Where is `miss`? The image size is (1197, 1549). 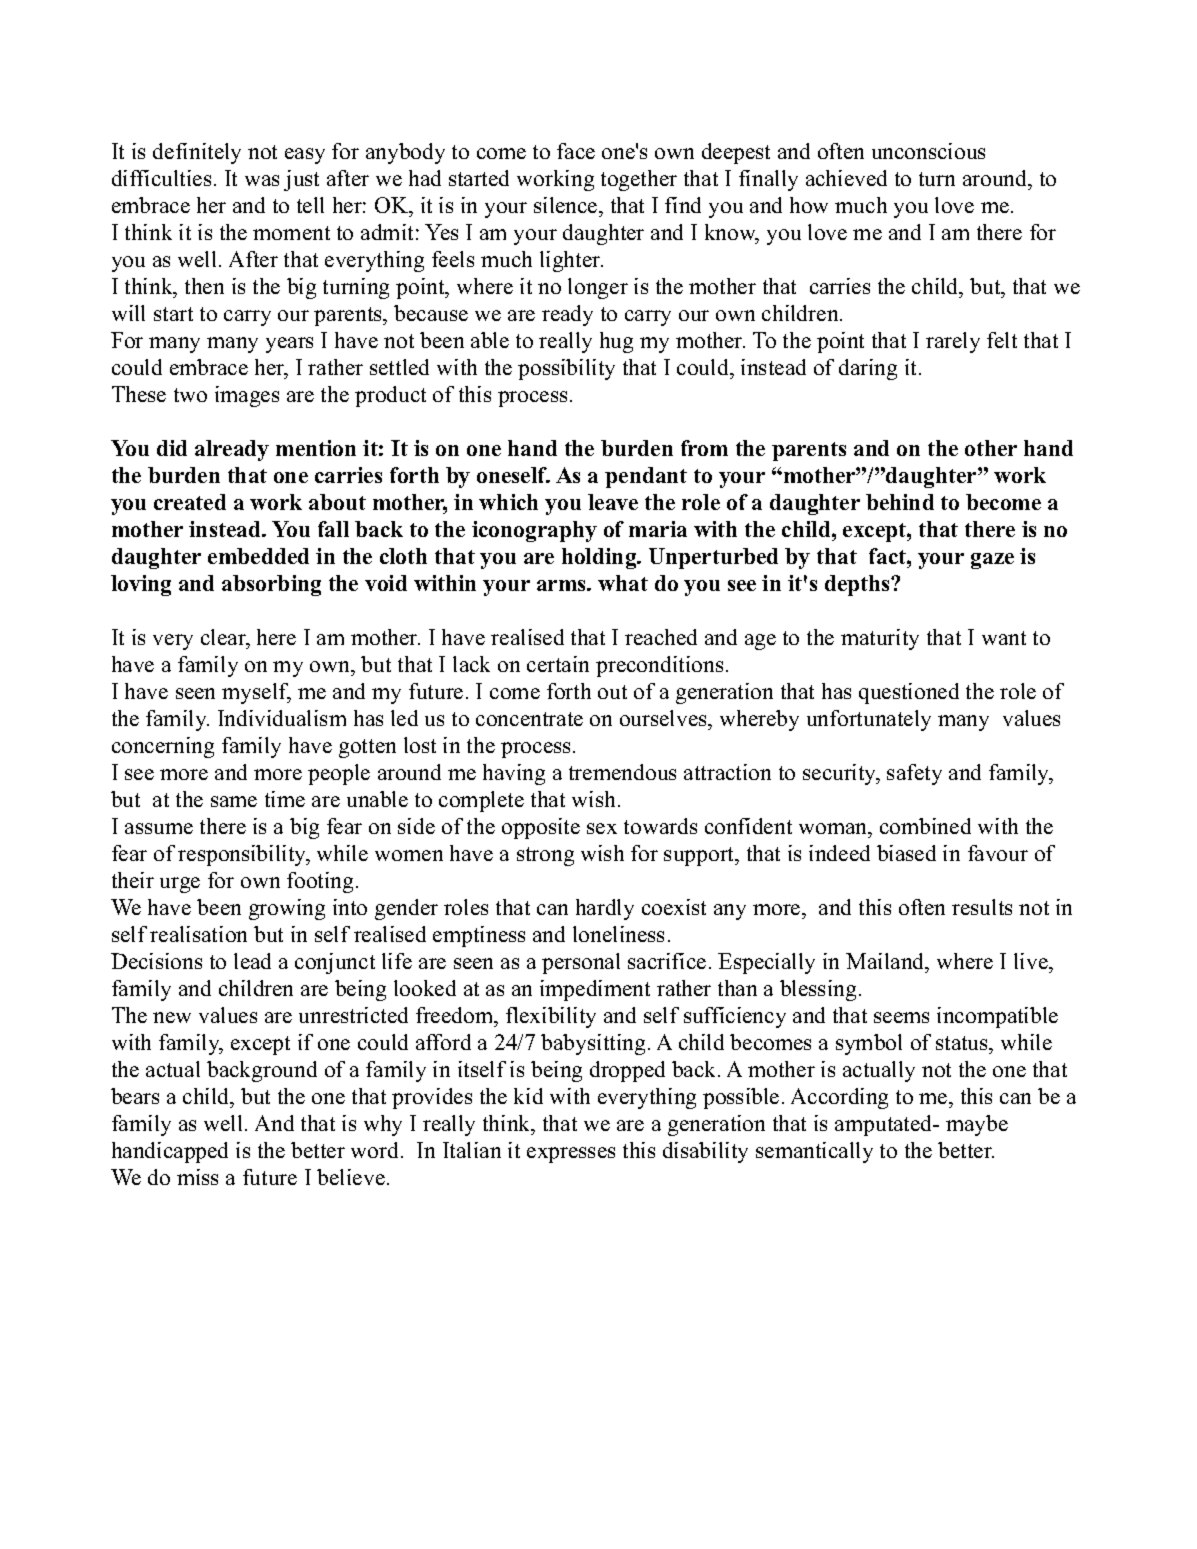
miss is located at coordinates (197, 1177).
